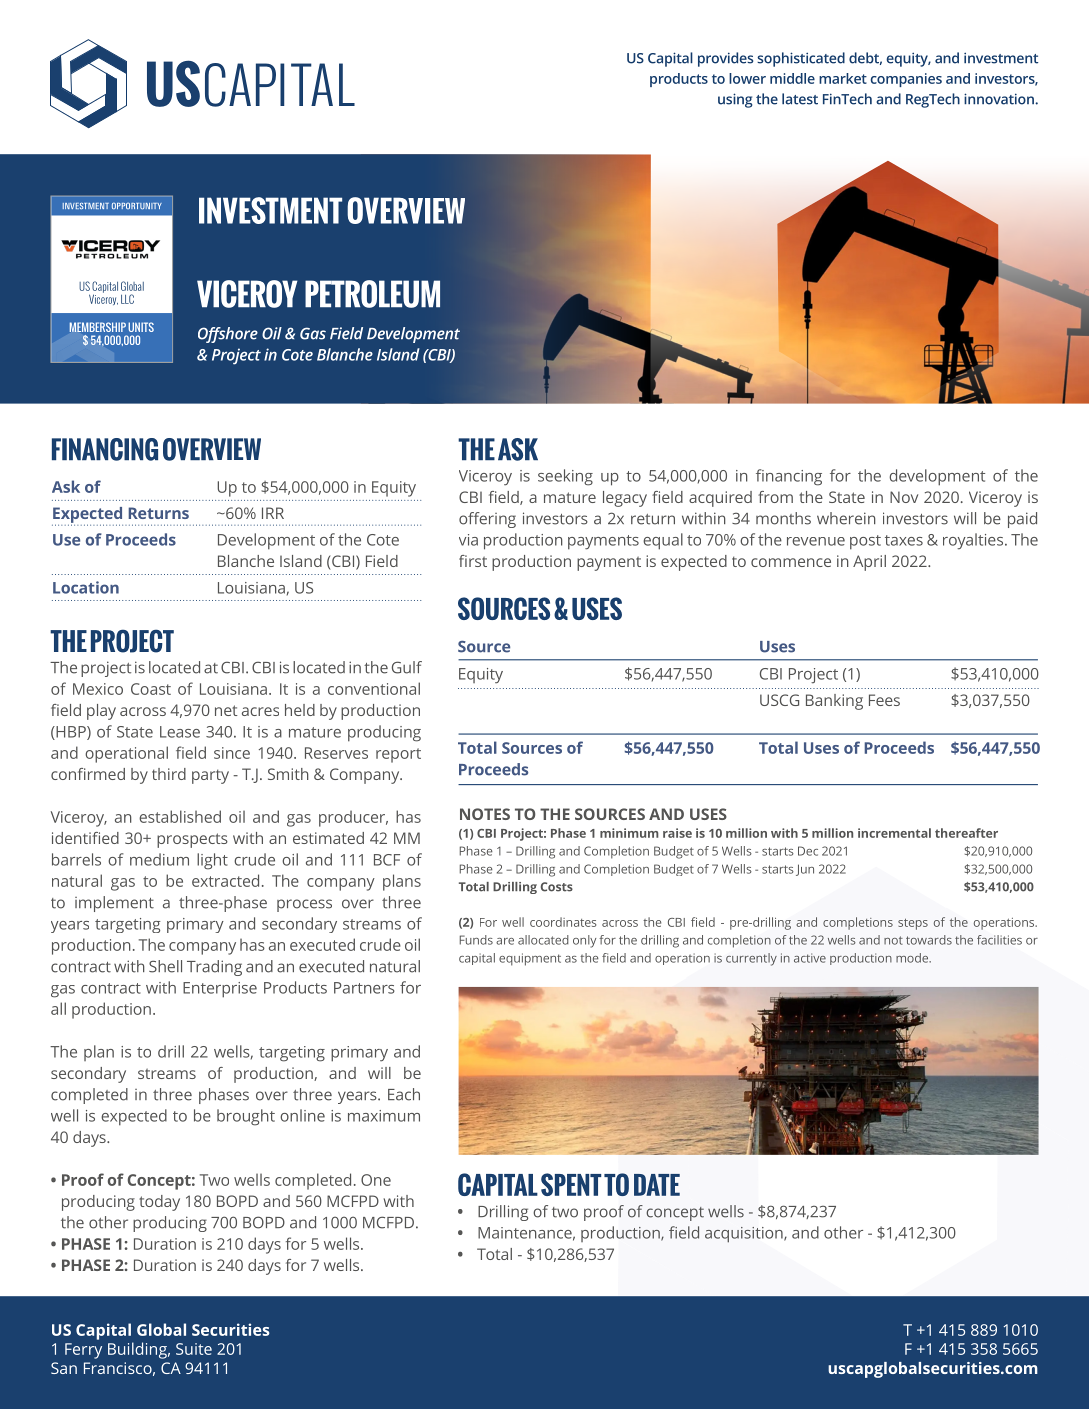 This document has height=1409, width=1089. What do you see at coordinates (725, 59) in the document?
I see `provides` at bounding box center [725, 59].
